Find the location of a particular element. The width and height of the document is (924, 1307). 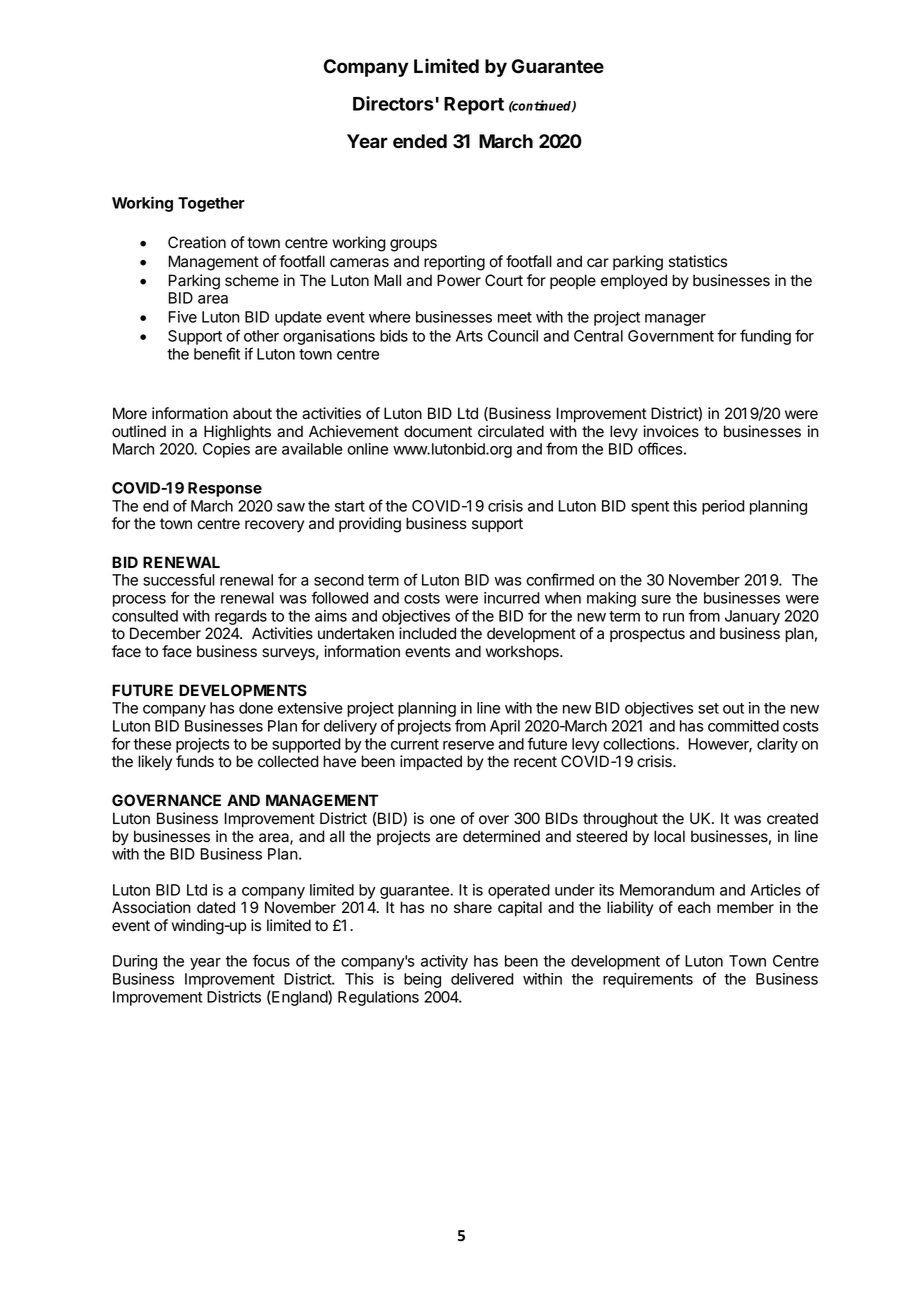

focus is located at coordinates (271, 960).
